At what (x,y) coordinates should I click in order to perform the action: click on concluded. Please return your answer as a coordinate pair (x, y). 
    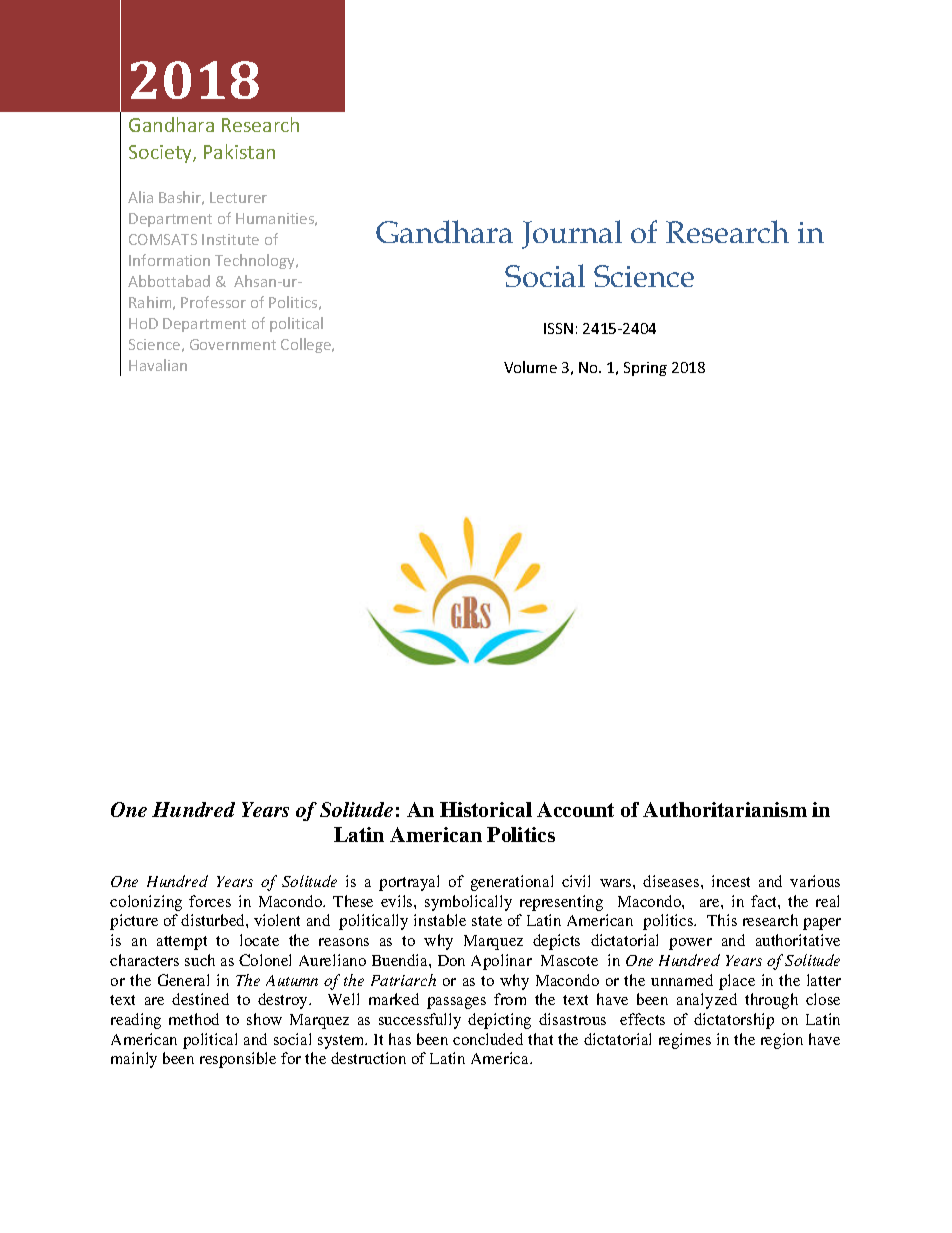
    Looking at the image, I should click on (488, 1039).
